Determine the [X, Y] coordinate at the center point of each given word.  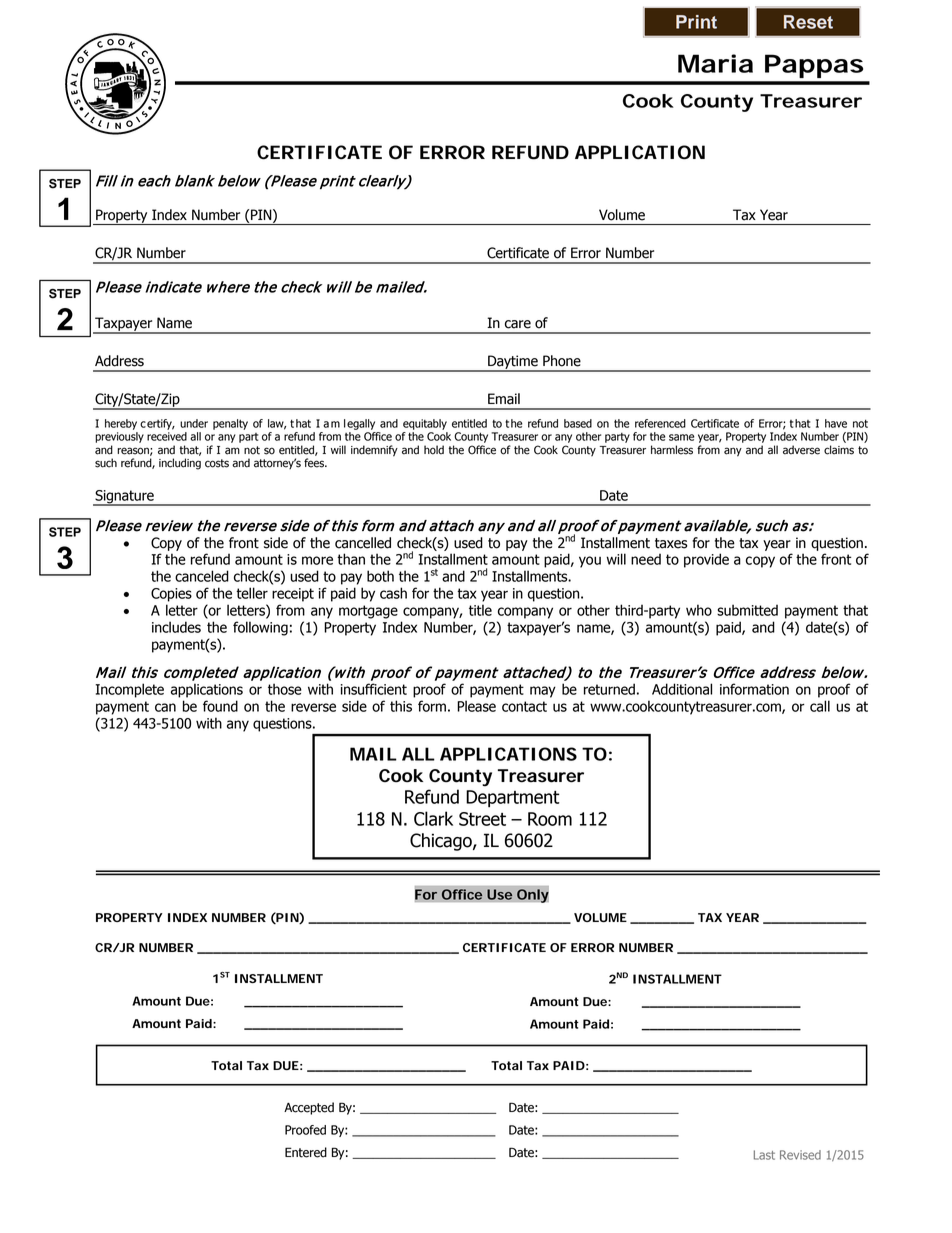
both [380, 576]
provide [706, 560]
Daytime [513, 363]
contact [524, 706]
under [194, 423]
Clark [433, 818]
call [820, 706]
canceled [202, 576]
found [220, 706]
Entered [306, 1152]
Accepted [309, 1108]
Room [550, 819]
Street [482, 819]
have [836, 423]
